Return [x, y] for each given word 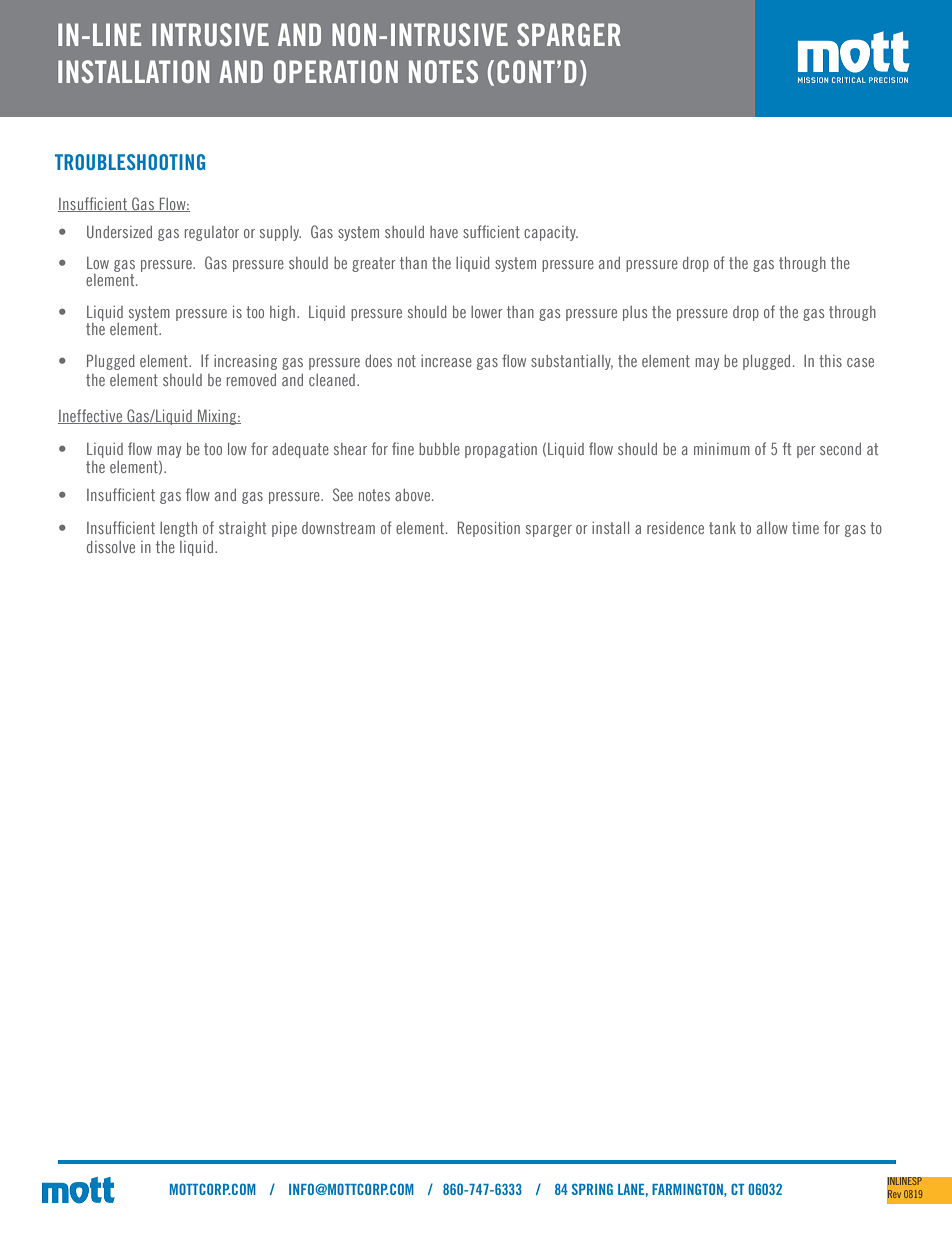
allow [772, 528]
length [178, 529]
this [830, 361]
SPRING [592, 1189]
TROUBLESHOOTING [130, 162]
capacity [551, 233]
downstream [338, 528]
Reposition [489, 529]
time [805, 528]
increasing [245, 362]
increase [446, 361]
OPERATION [336, 71]
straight [242, 529]
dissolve [111, 547]
